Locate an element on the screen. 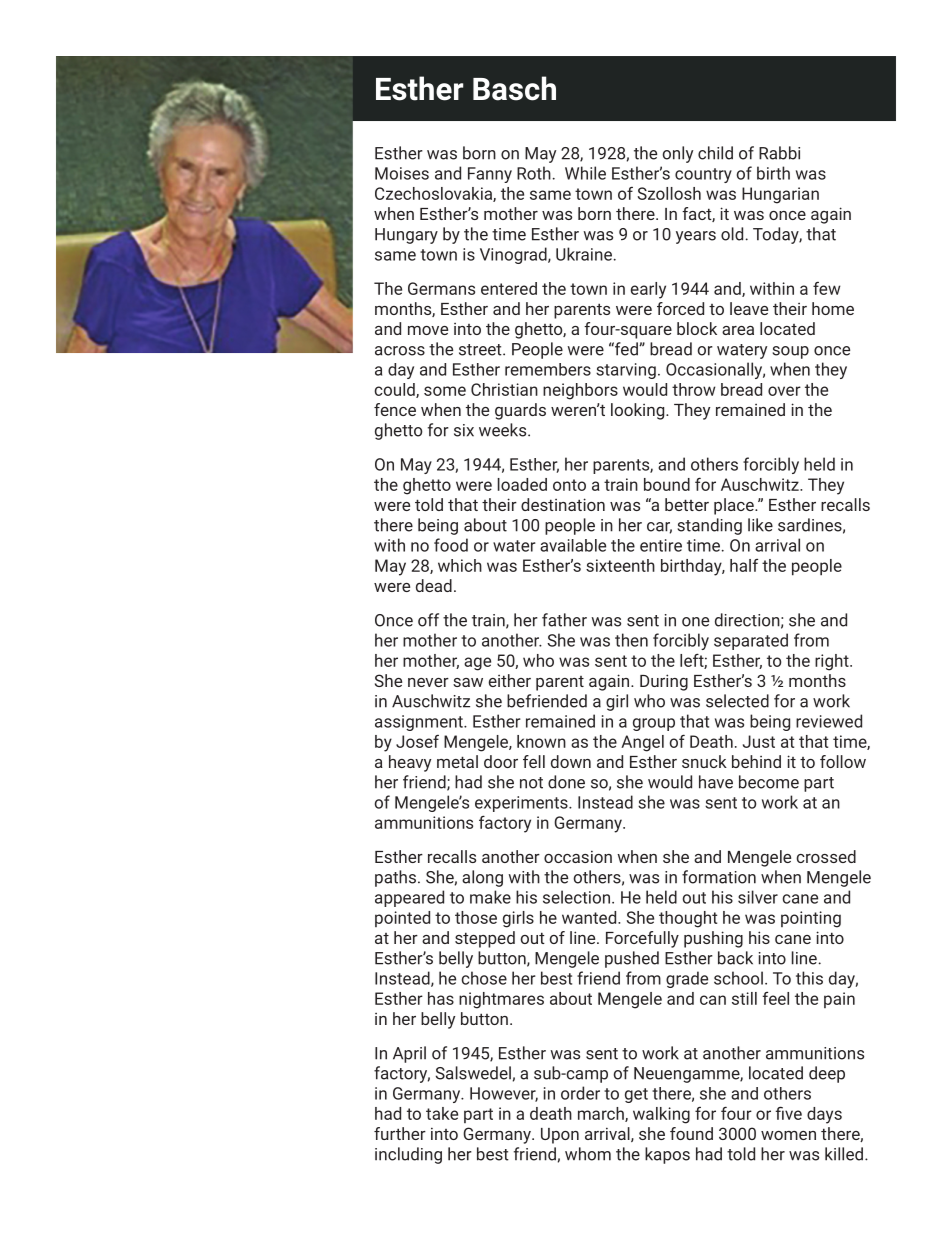 This screenshot has height=1233, width=952. metal is located at coordinates (457, 761).
